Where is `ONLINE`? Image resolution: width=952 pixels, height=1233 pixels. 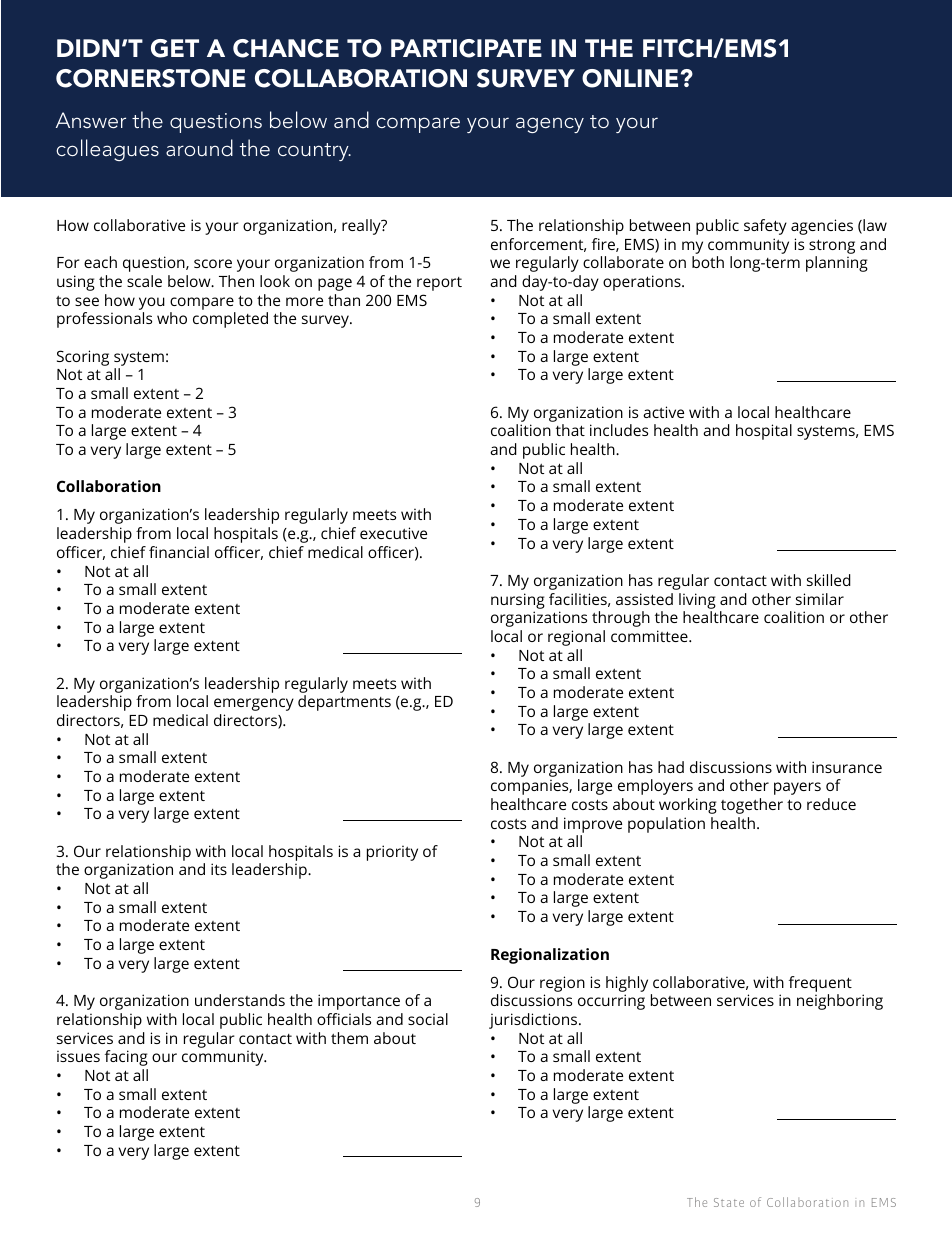 ONLINE is located at coordinates (630, 78).
